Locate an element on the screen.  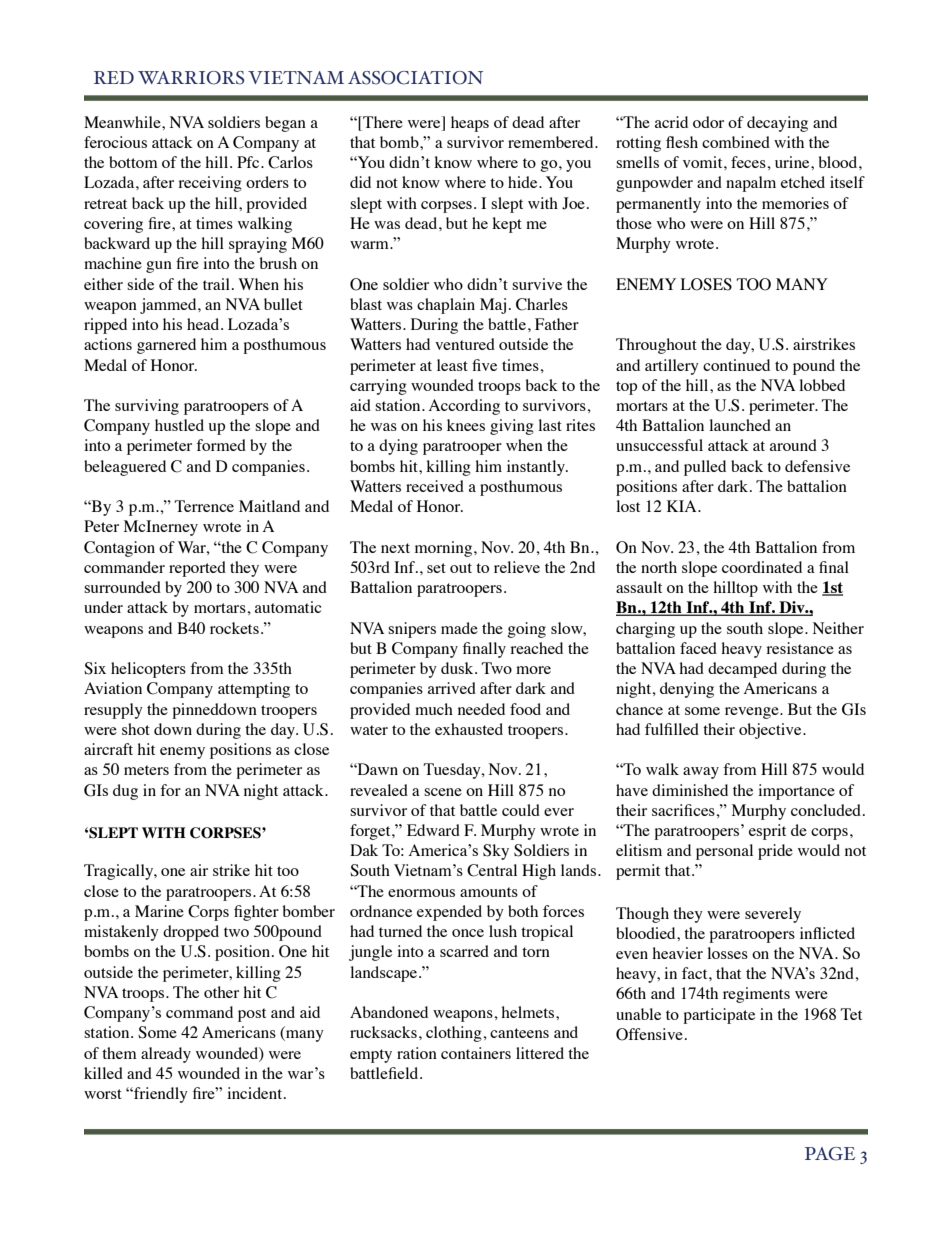
WARRIORS is located at coordinates (191, 78).
